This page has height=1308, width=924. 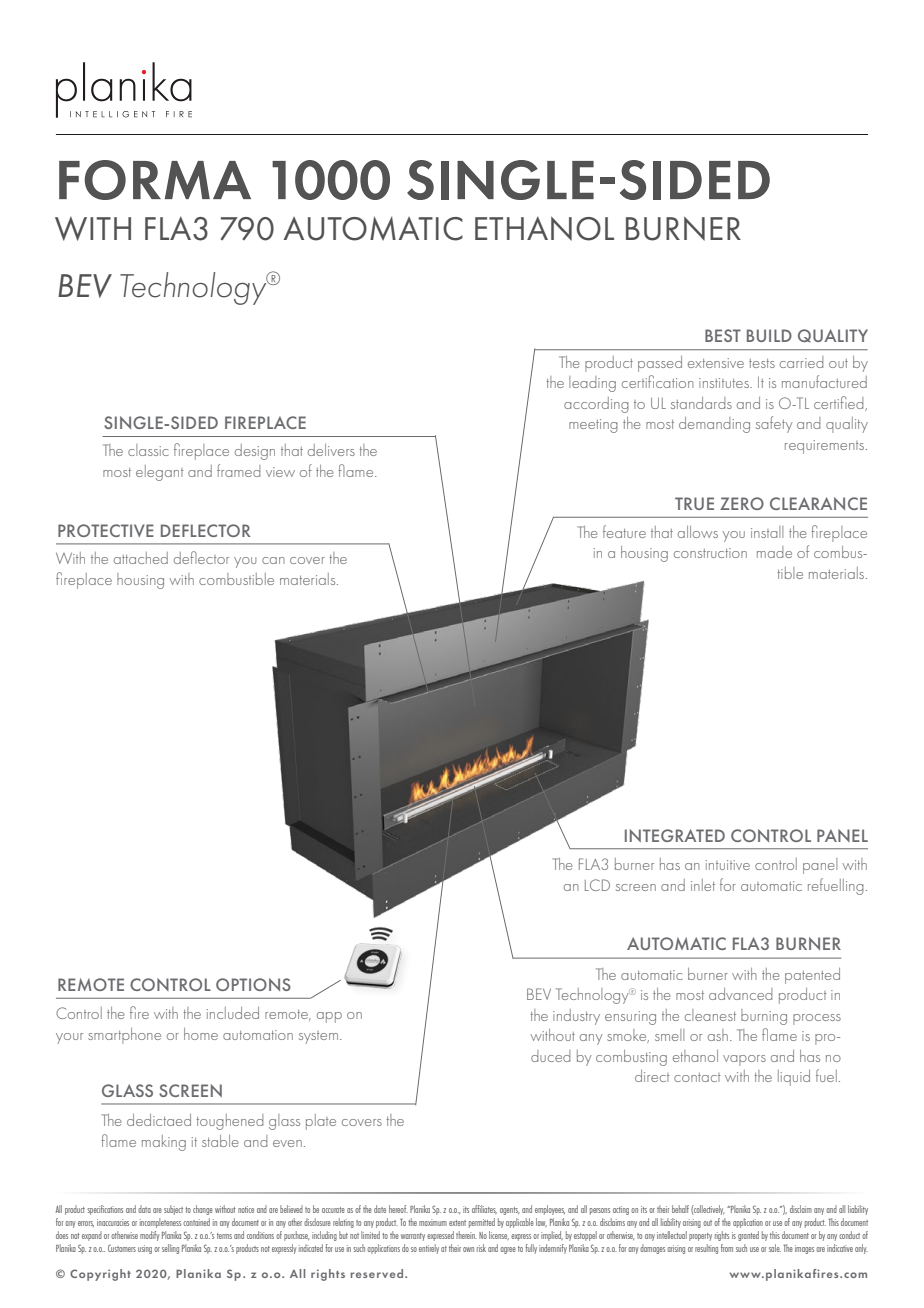 What do you see at coordinates (141, 558) in the page?
I see `attached` at bounding box center [141, 558].
